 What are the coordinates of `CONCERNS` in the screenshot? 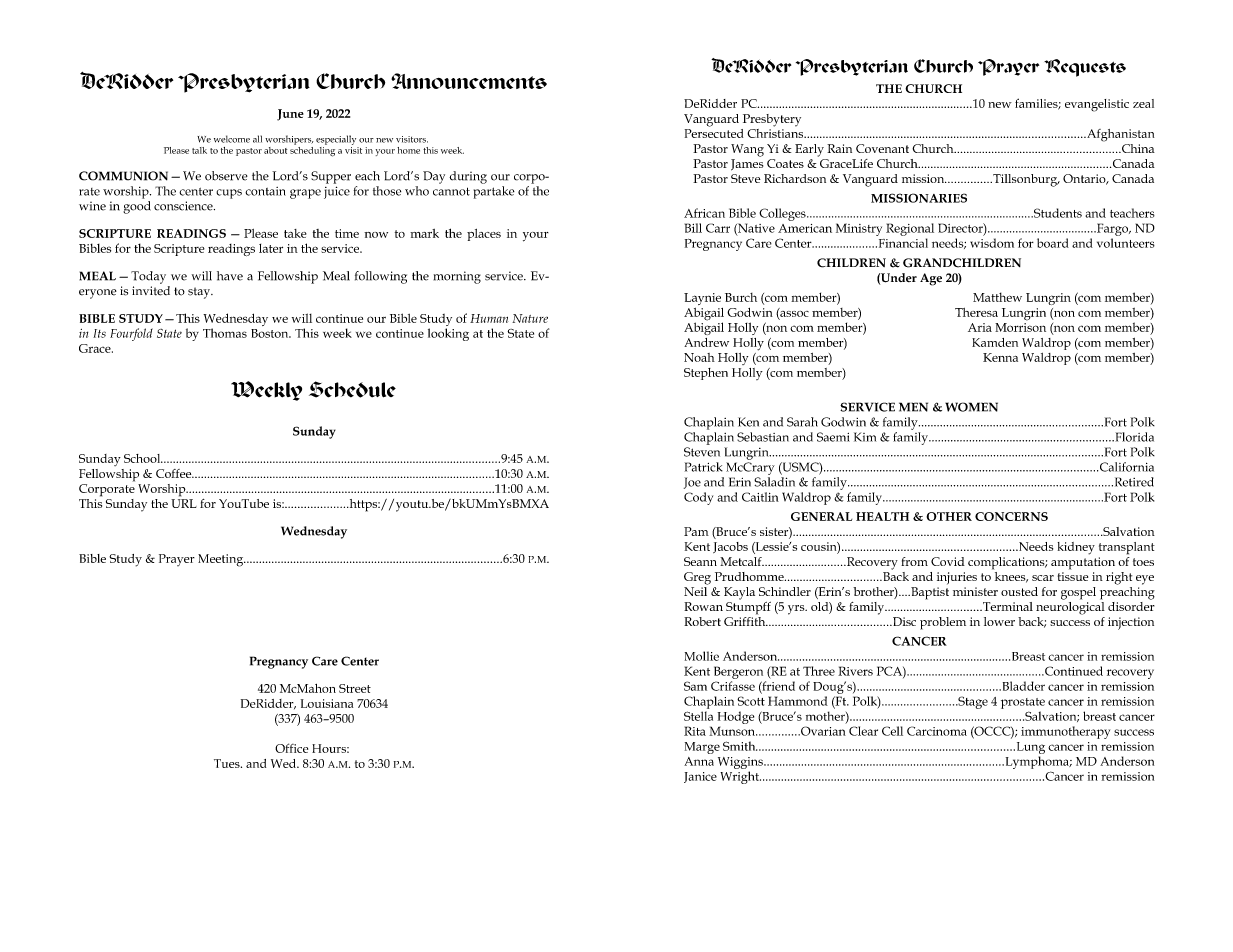 It's located at (1011, 516).
